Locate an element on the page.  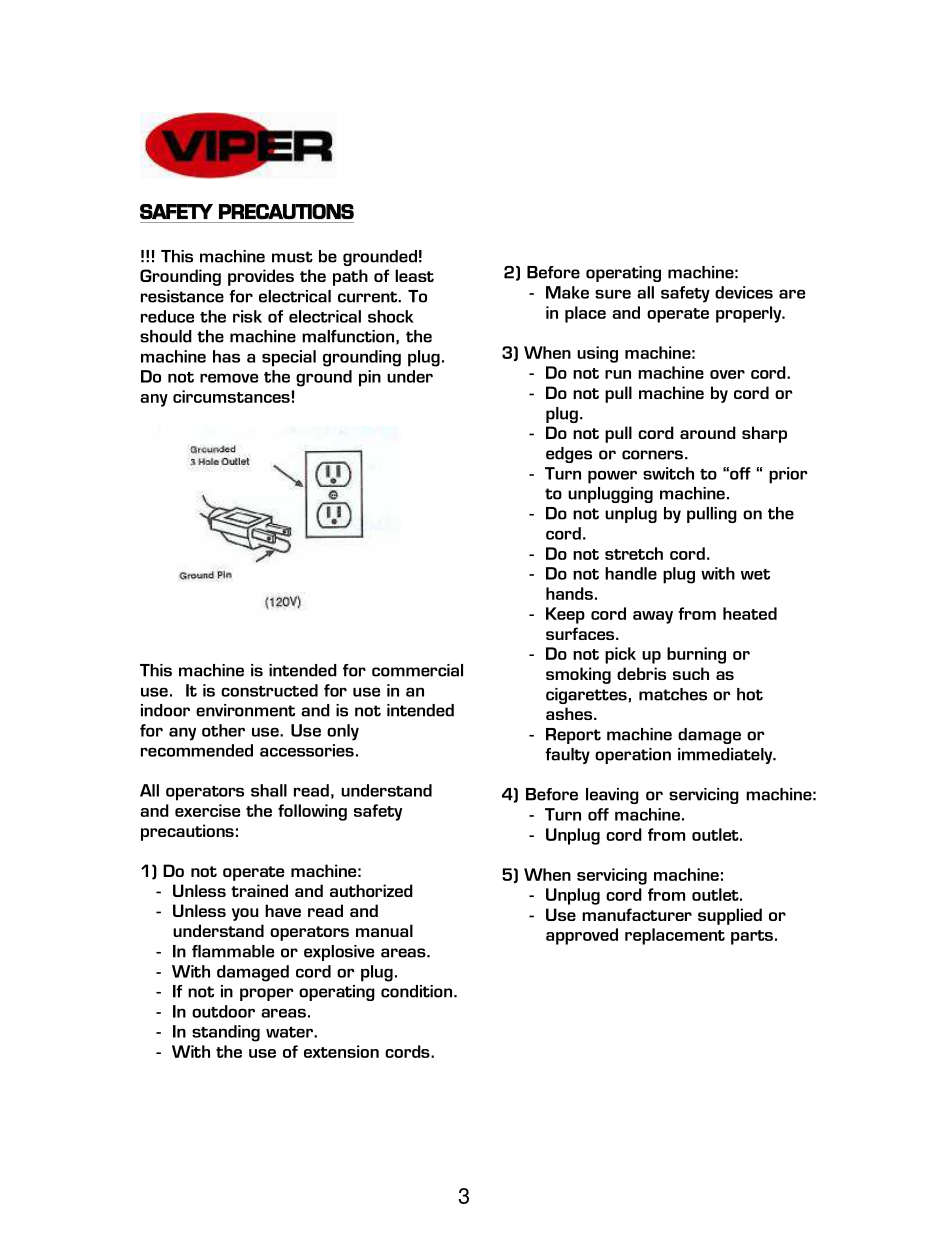
least is located at coordinates (414, 275).
